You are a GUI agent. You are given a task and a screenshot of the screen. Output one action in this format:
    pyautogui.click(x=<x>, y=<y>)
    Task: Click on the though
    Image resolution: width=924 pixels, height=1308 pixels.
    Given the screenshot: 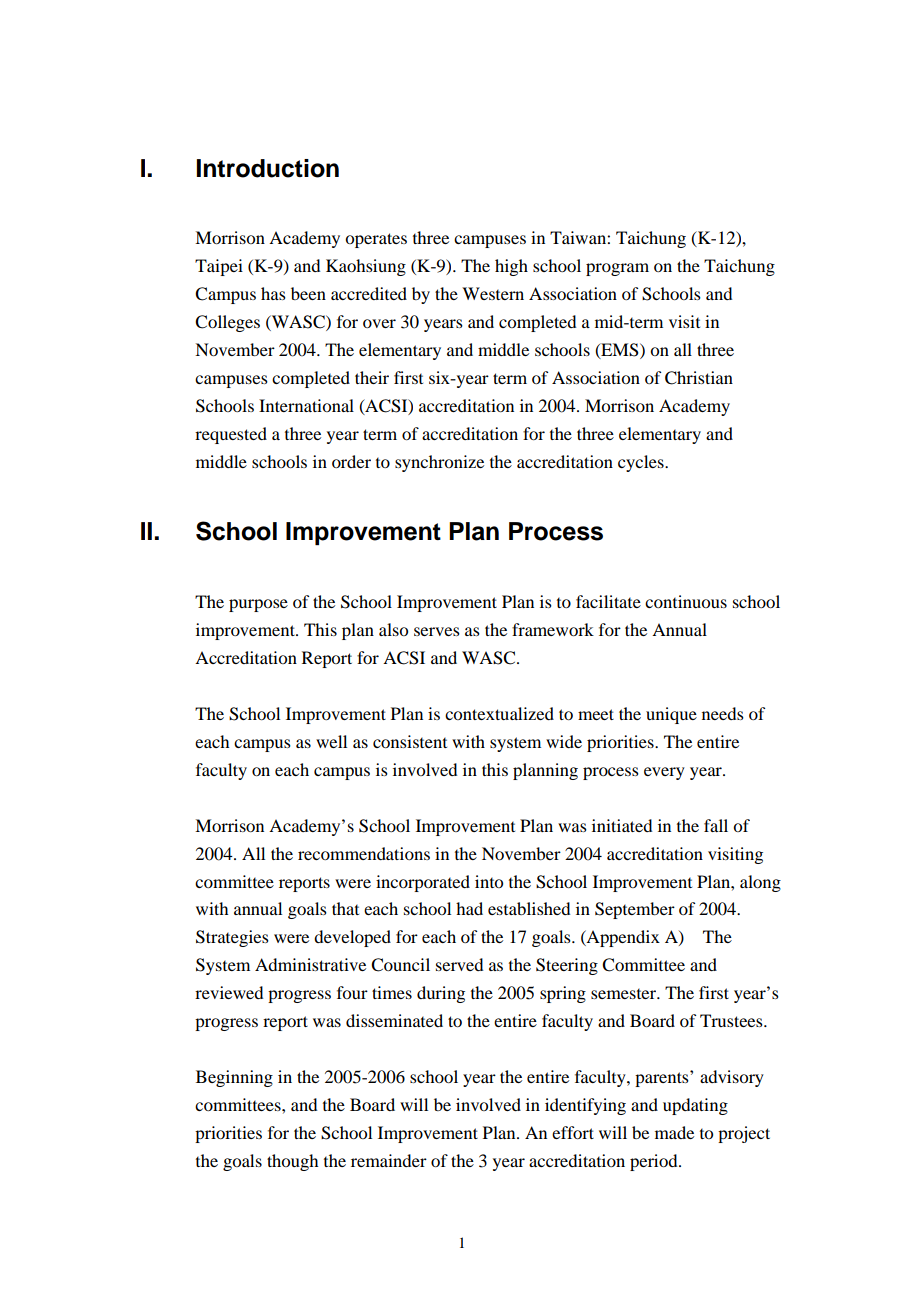 What is the action you would take?
    pyautogui.click(x=292, y=1162)
